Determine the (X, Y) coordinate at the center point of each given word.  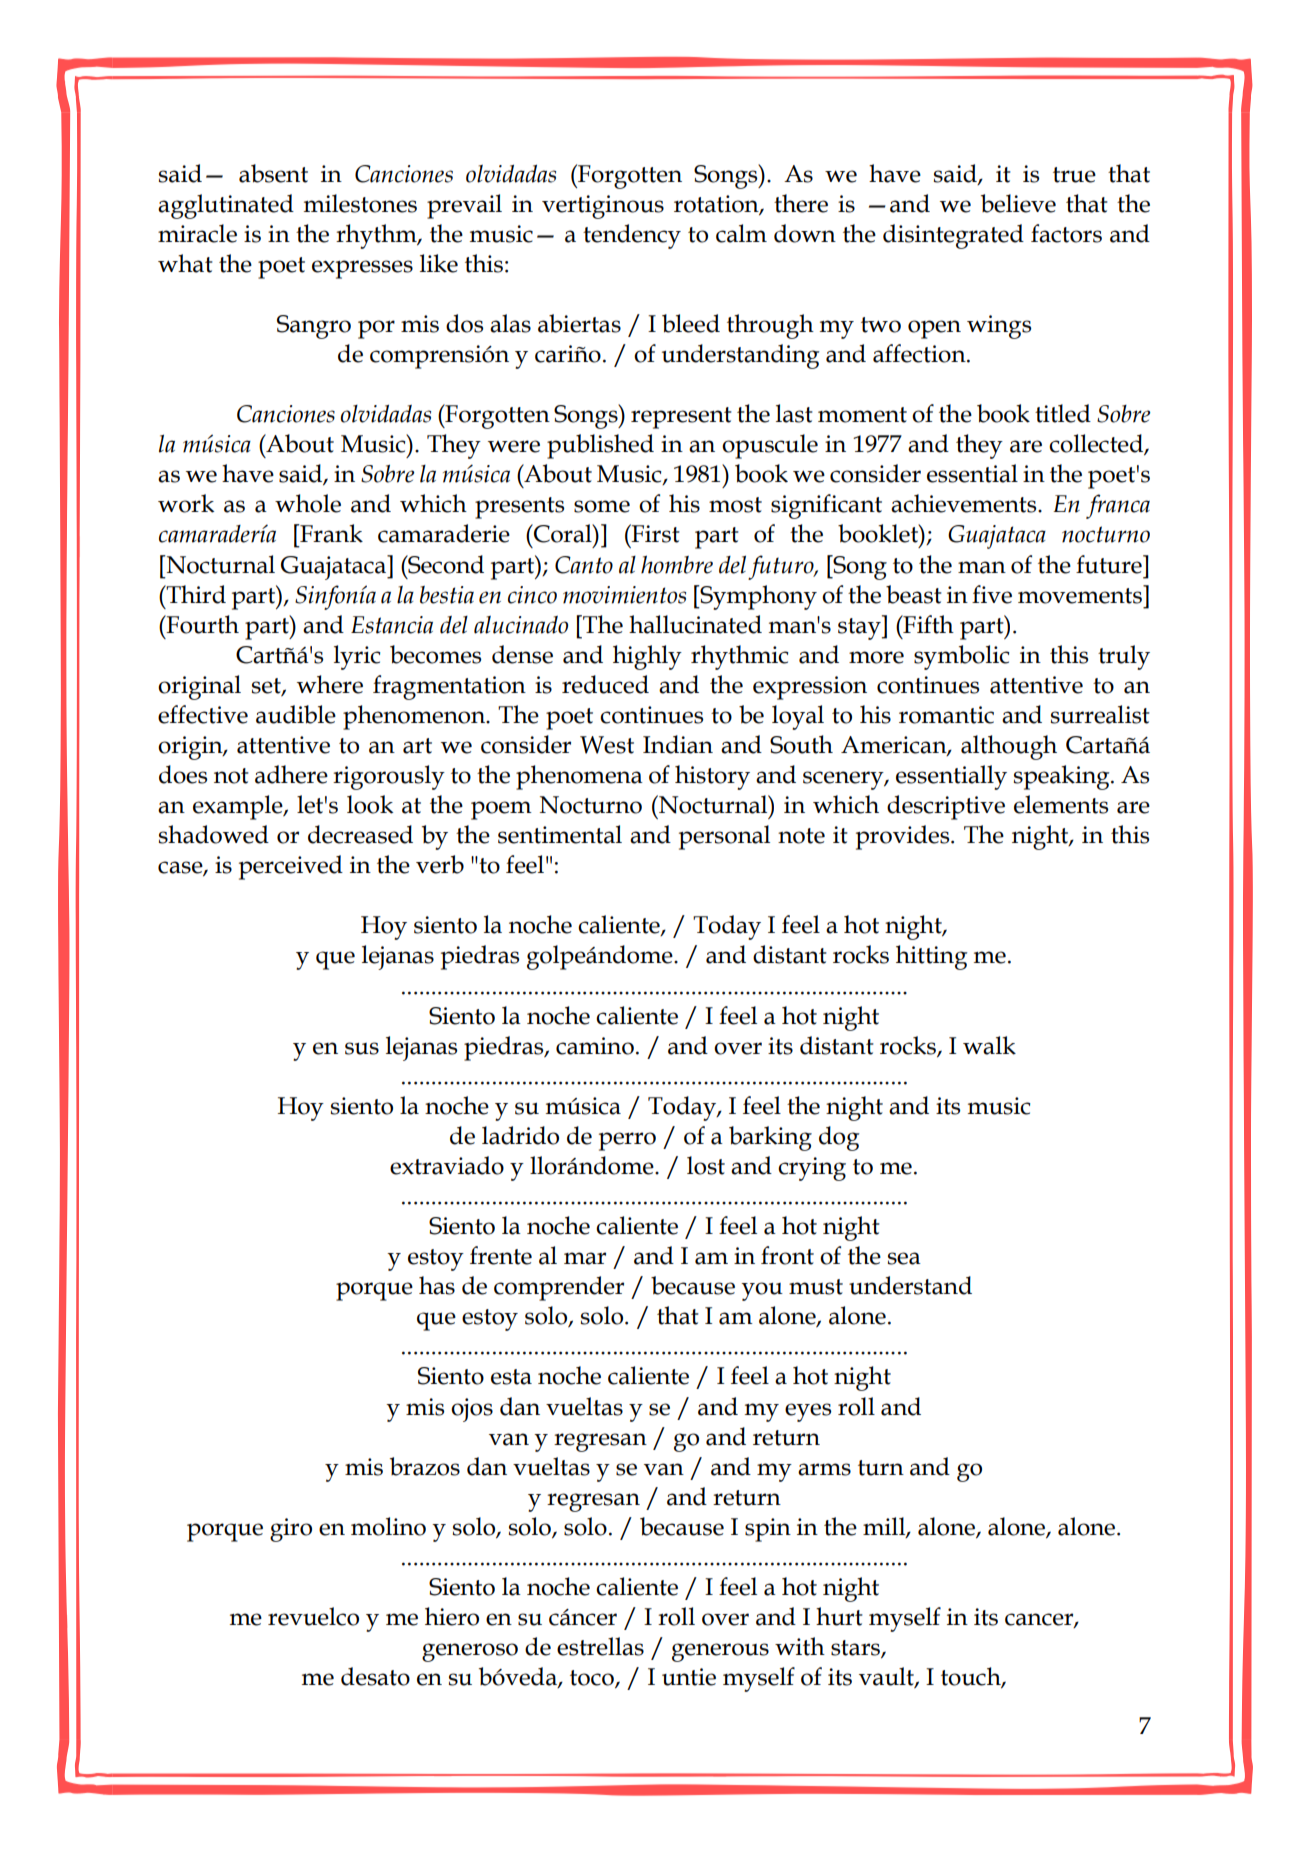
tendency (632, 236)
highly (647, 657)
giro (291, 1530)
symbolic (962, 657)
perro (627, 1141)
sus (362, 1048)
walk (989, 1045)
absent (273, 173)
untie (689, 1677)
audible (296, 714)
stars (856, 1649)
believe (1018, 203)
